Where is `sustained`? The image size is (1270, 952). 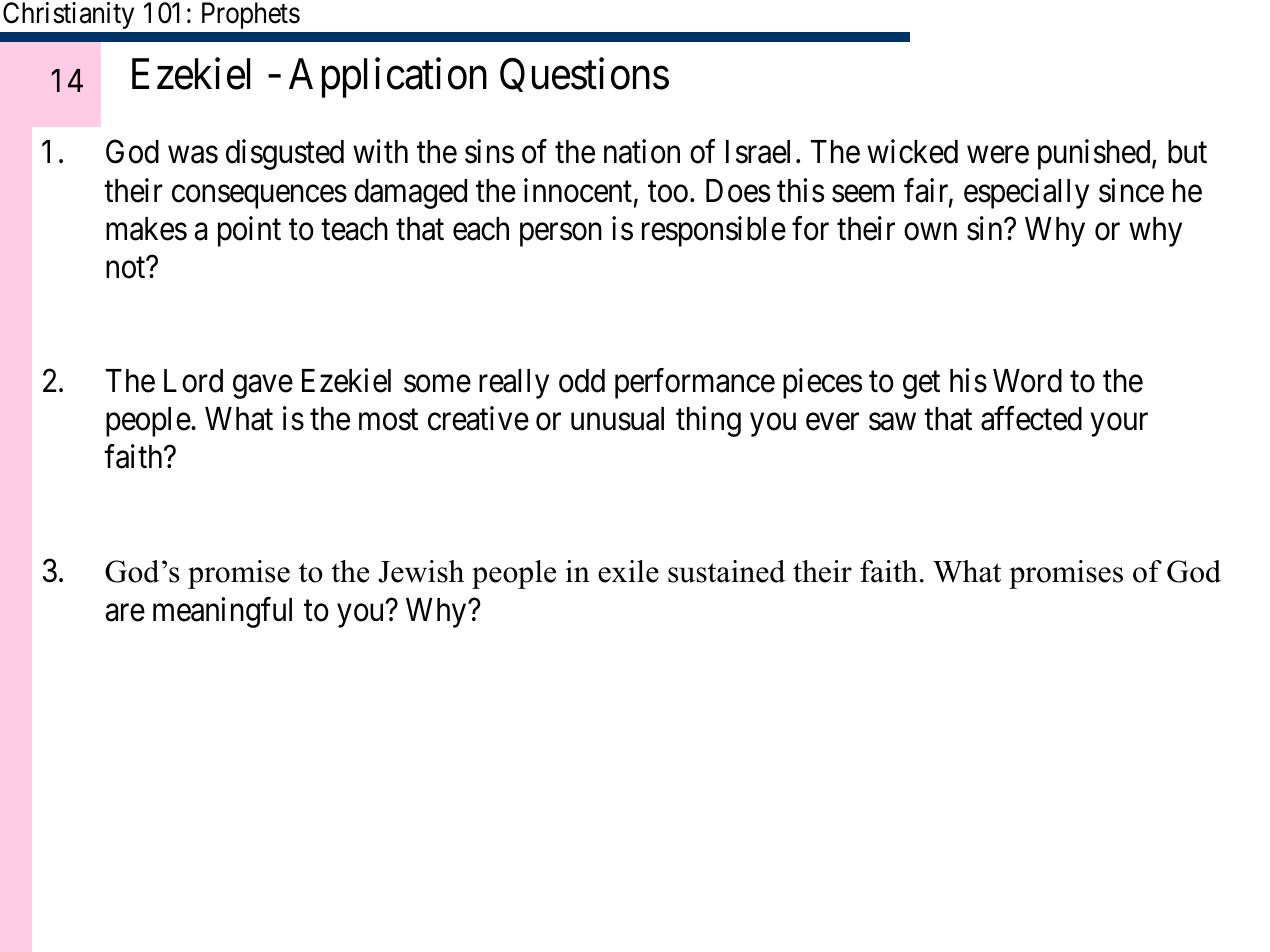
sustained is located at coordinates (726, 571).
